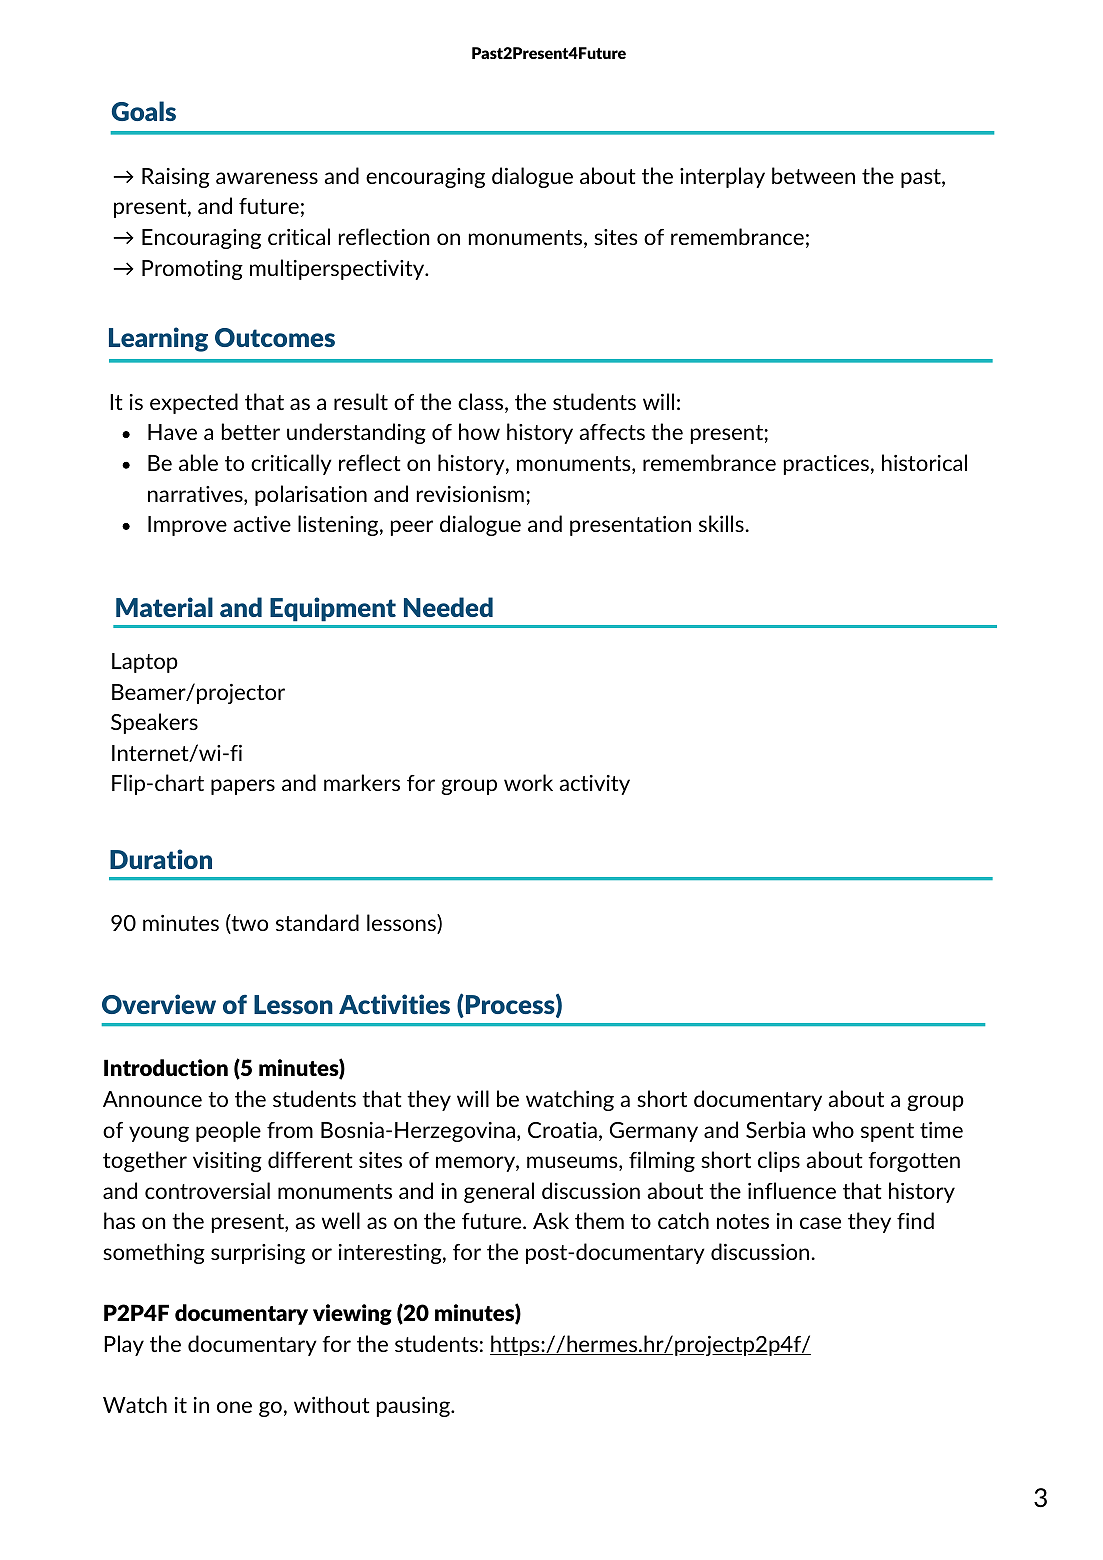 The height and width of the image is (1560, 1103). I want to click on pausing, so click(414, 1407).
